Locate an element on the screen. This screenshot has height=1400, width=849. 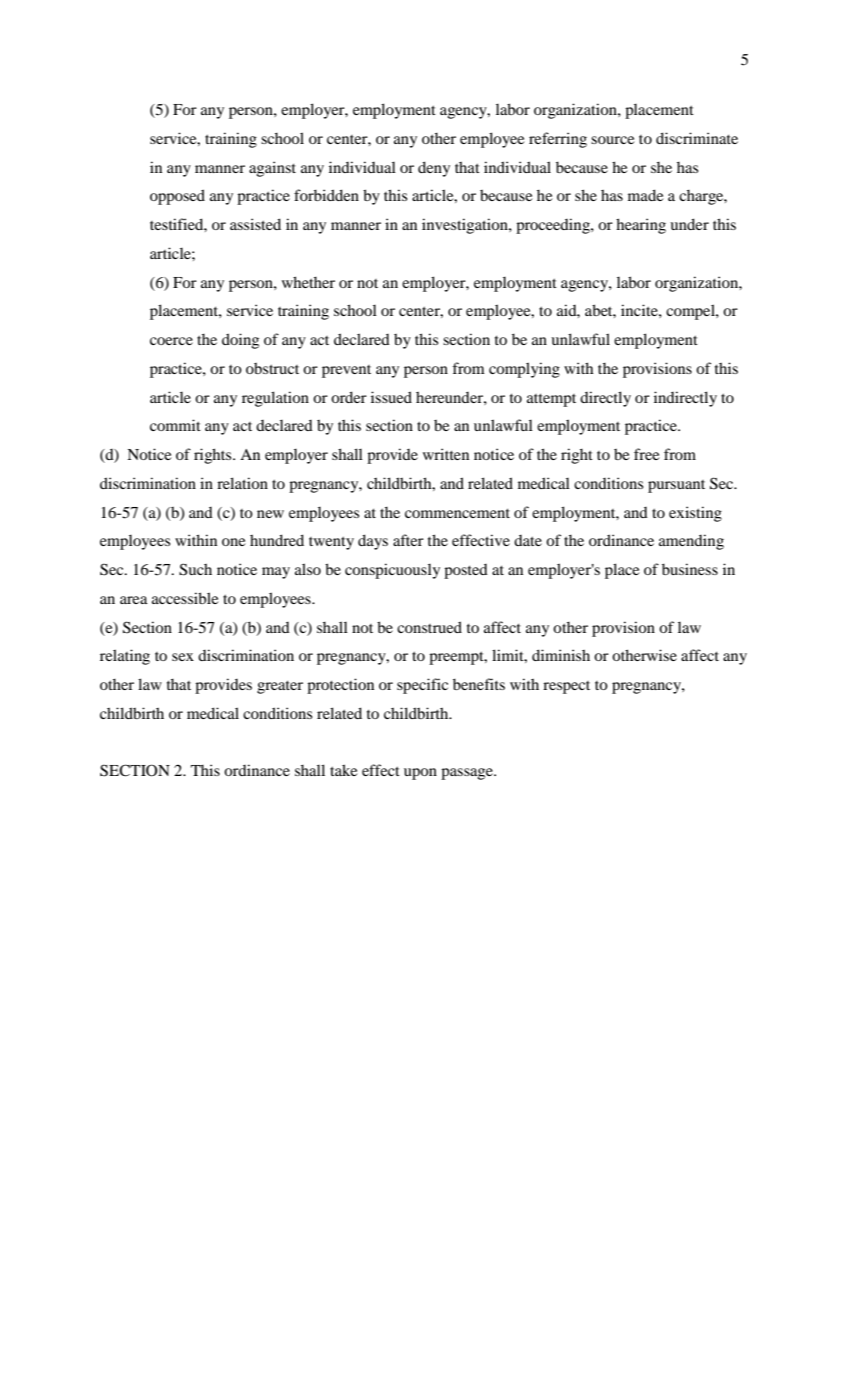
deny is located at coordinates (434, 169).
